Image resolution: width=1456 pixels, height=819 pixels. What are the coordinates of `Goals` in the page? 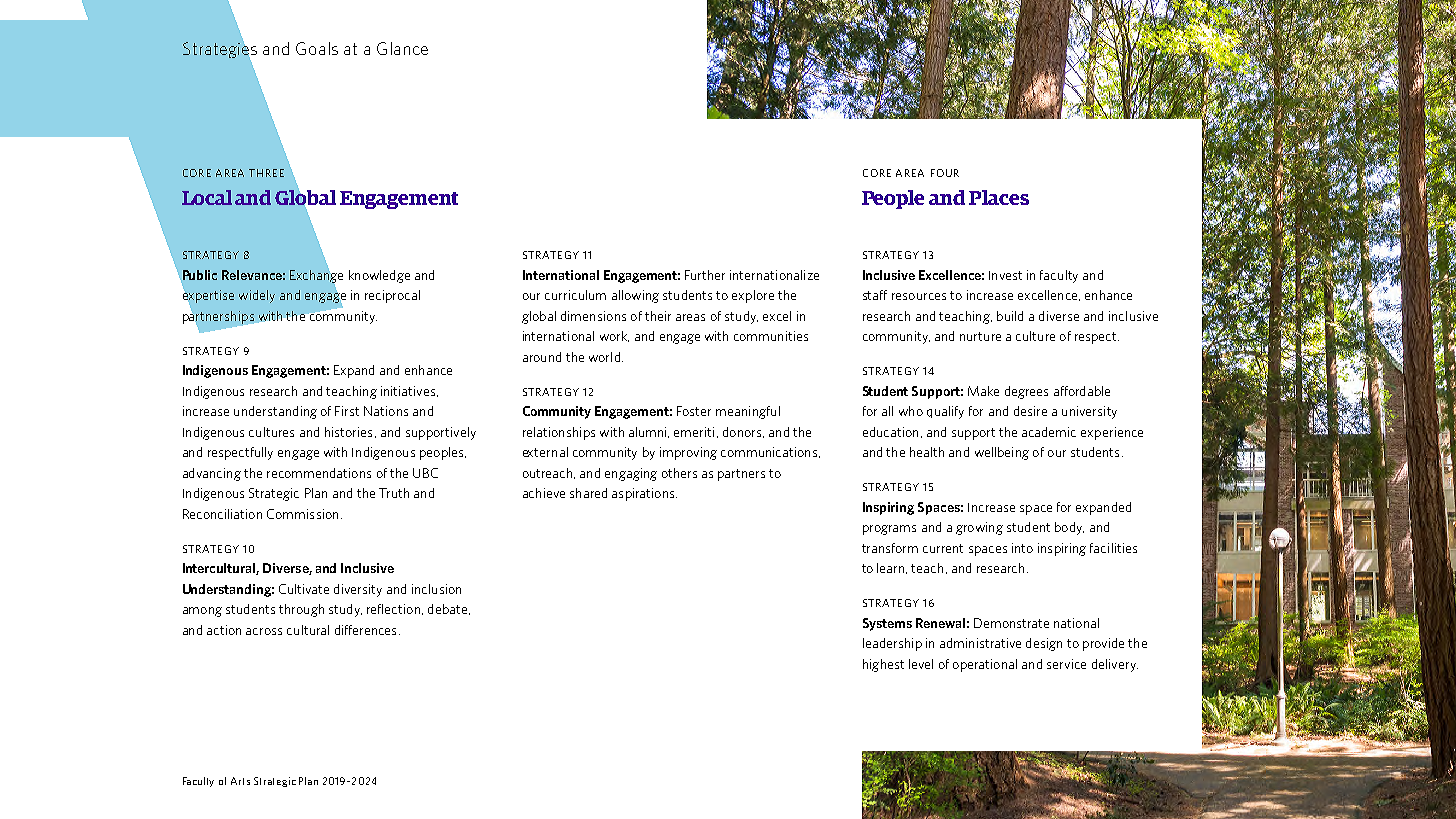 It's located at (317, 48).
